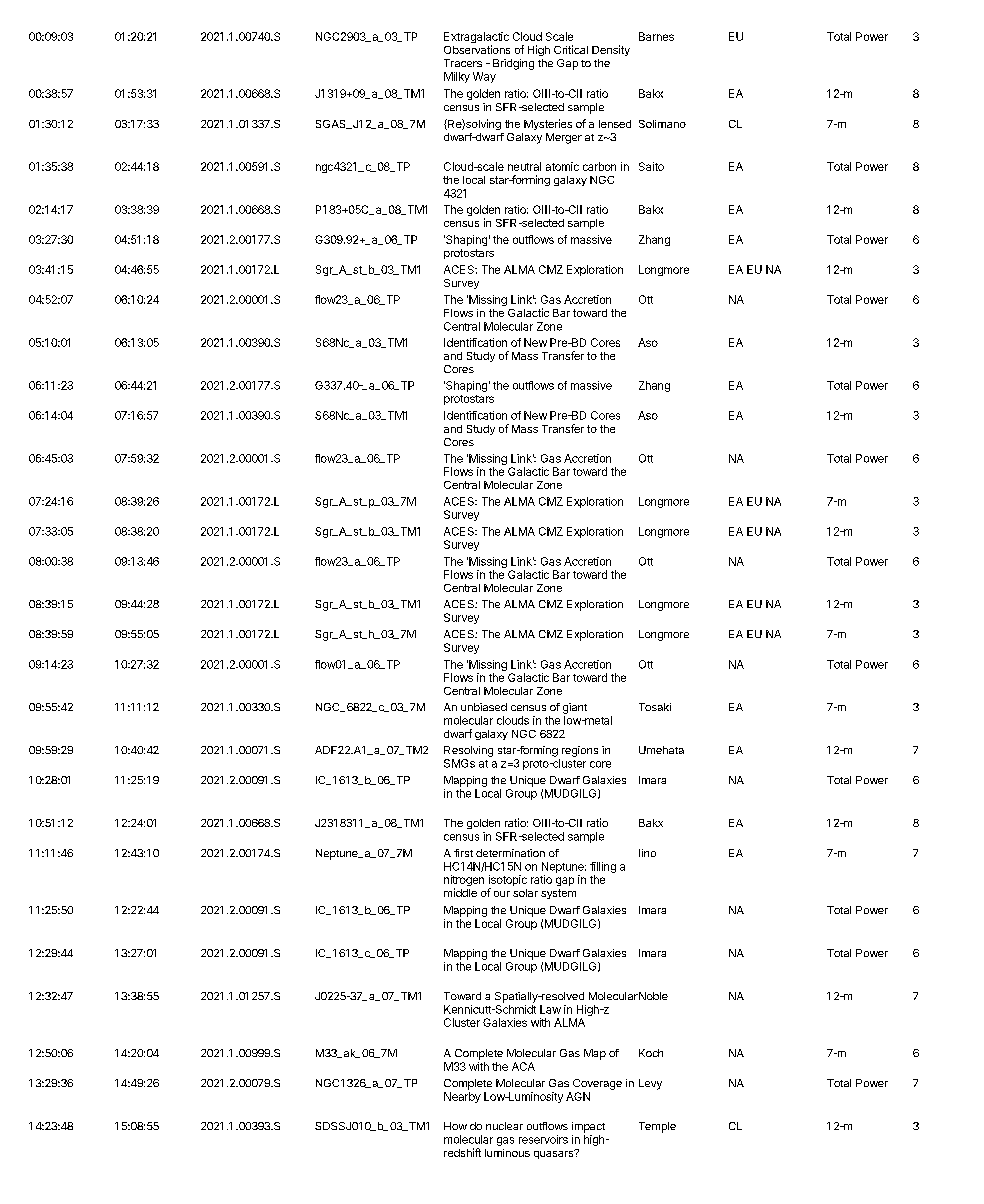  I want to click on system, so click(558, 894).
